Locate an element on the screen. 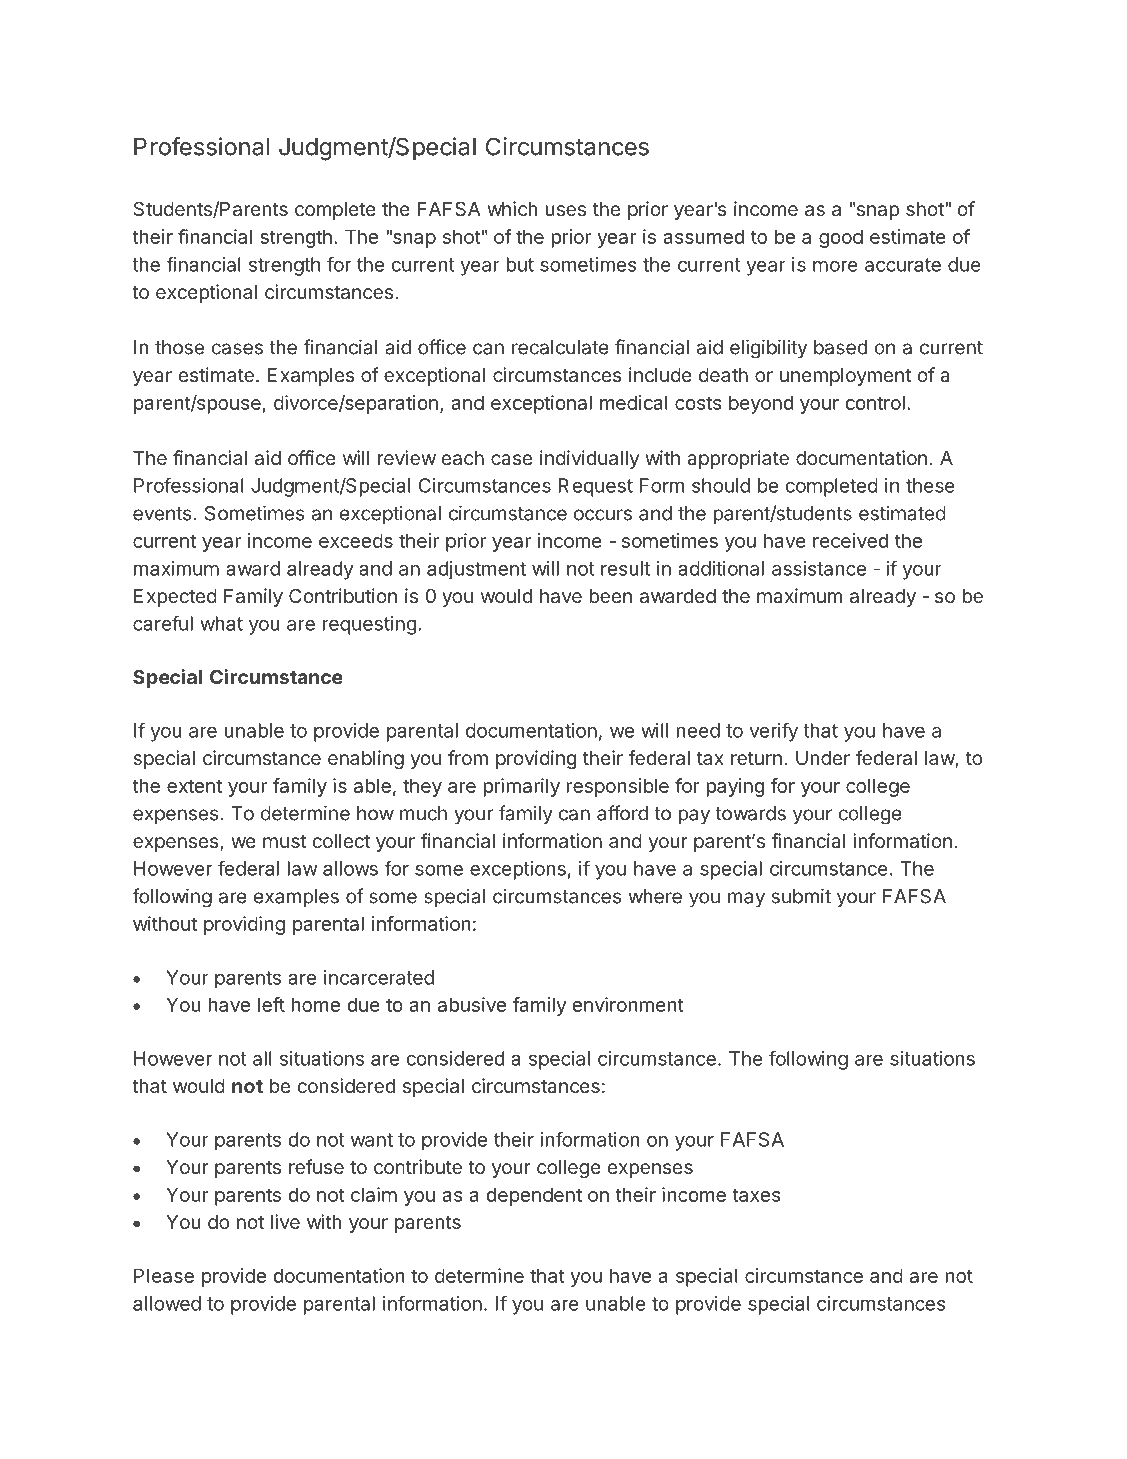 The width and height of the screenshot is (1127, 1459). left is located at coordinates (271, 1004).
